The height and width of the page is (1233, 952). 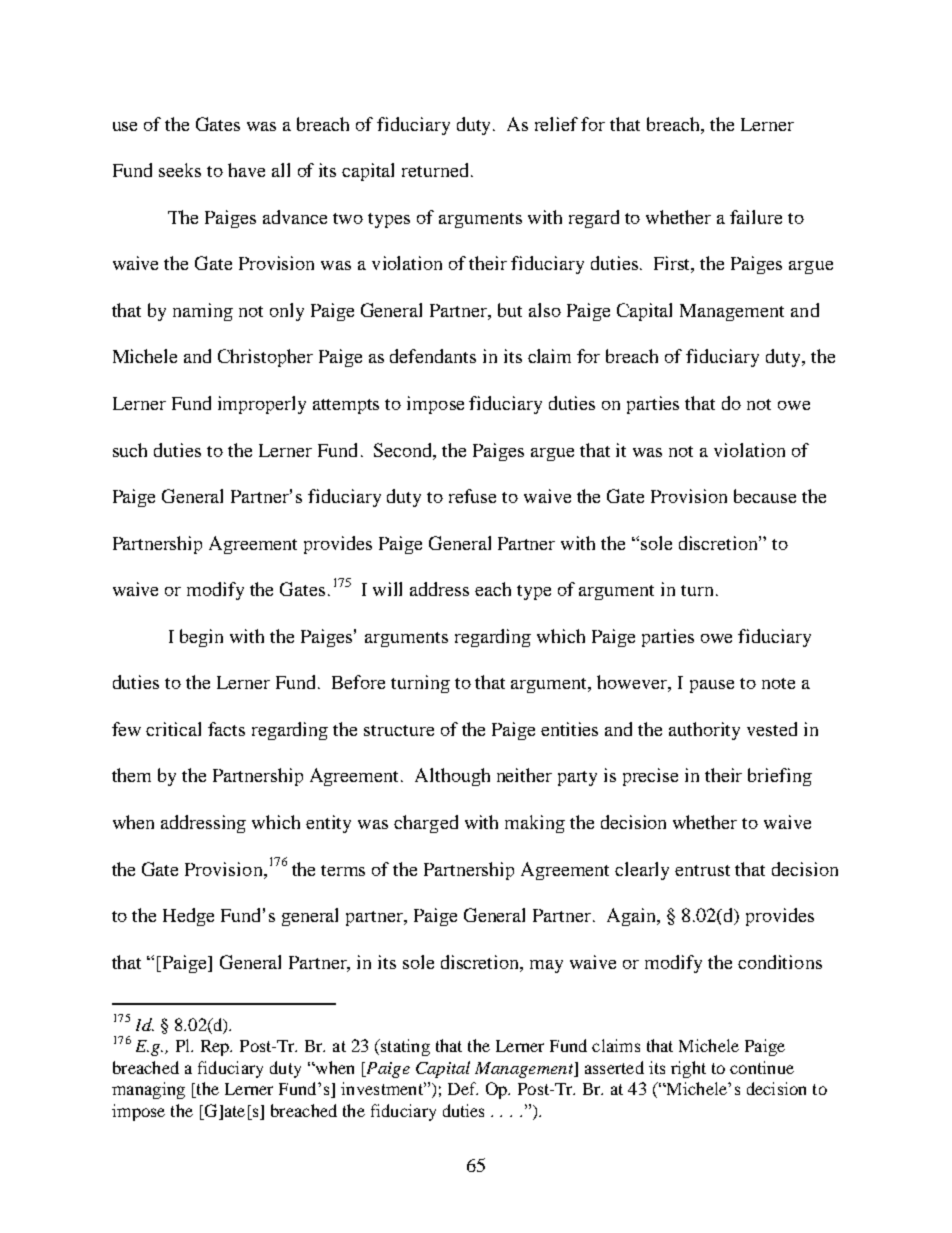 I want to click on failure, so click(x=756, y=217).
